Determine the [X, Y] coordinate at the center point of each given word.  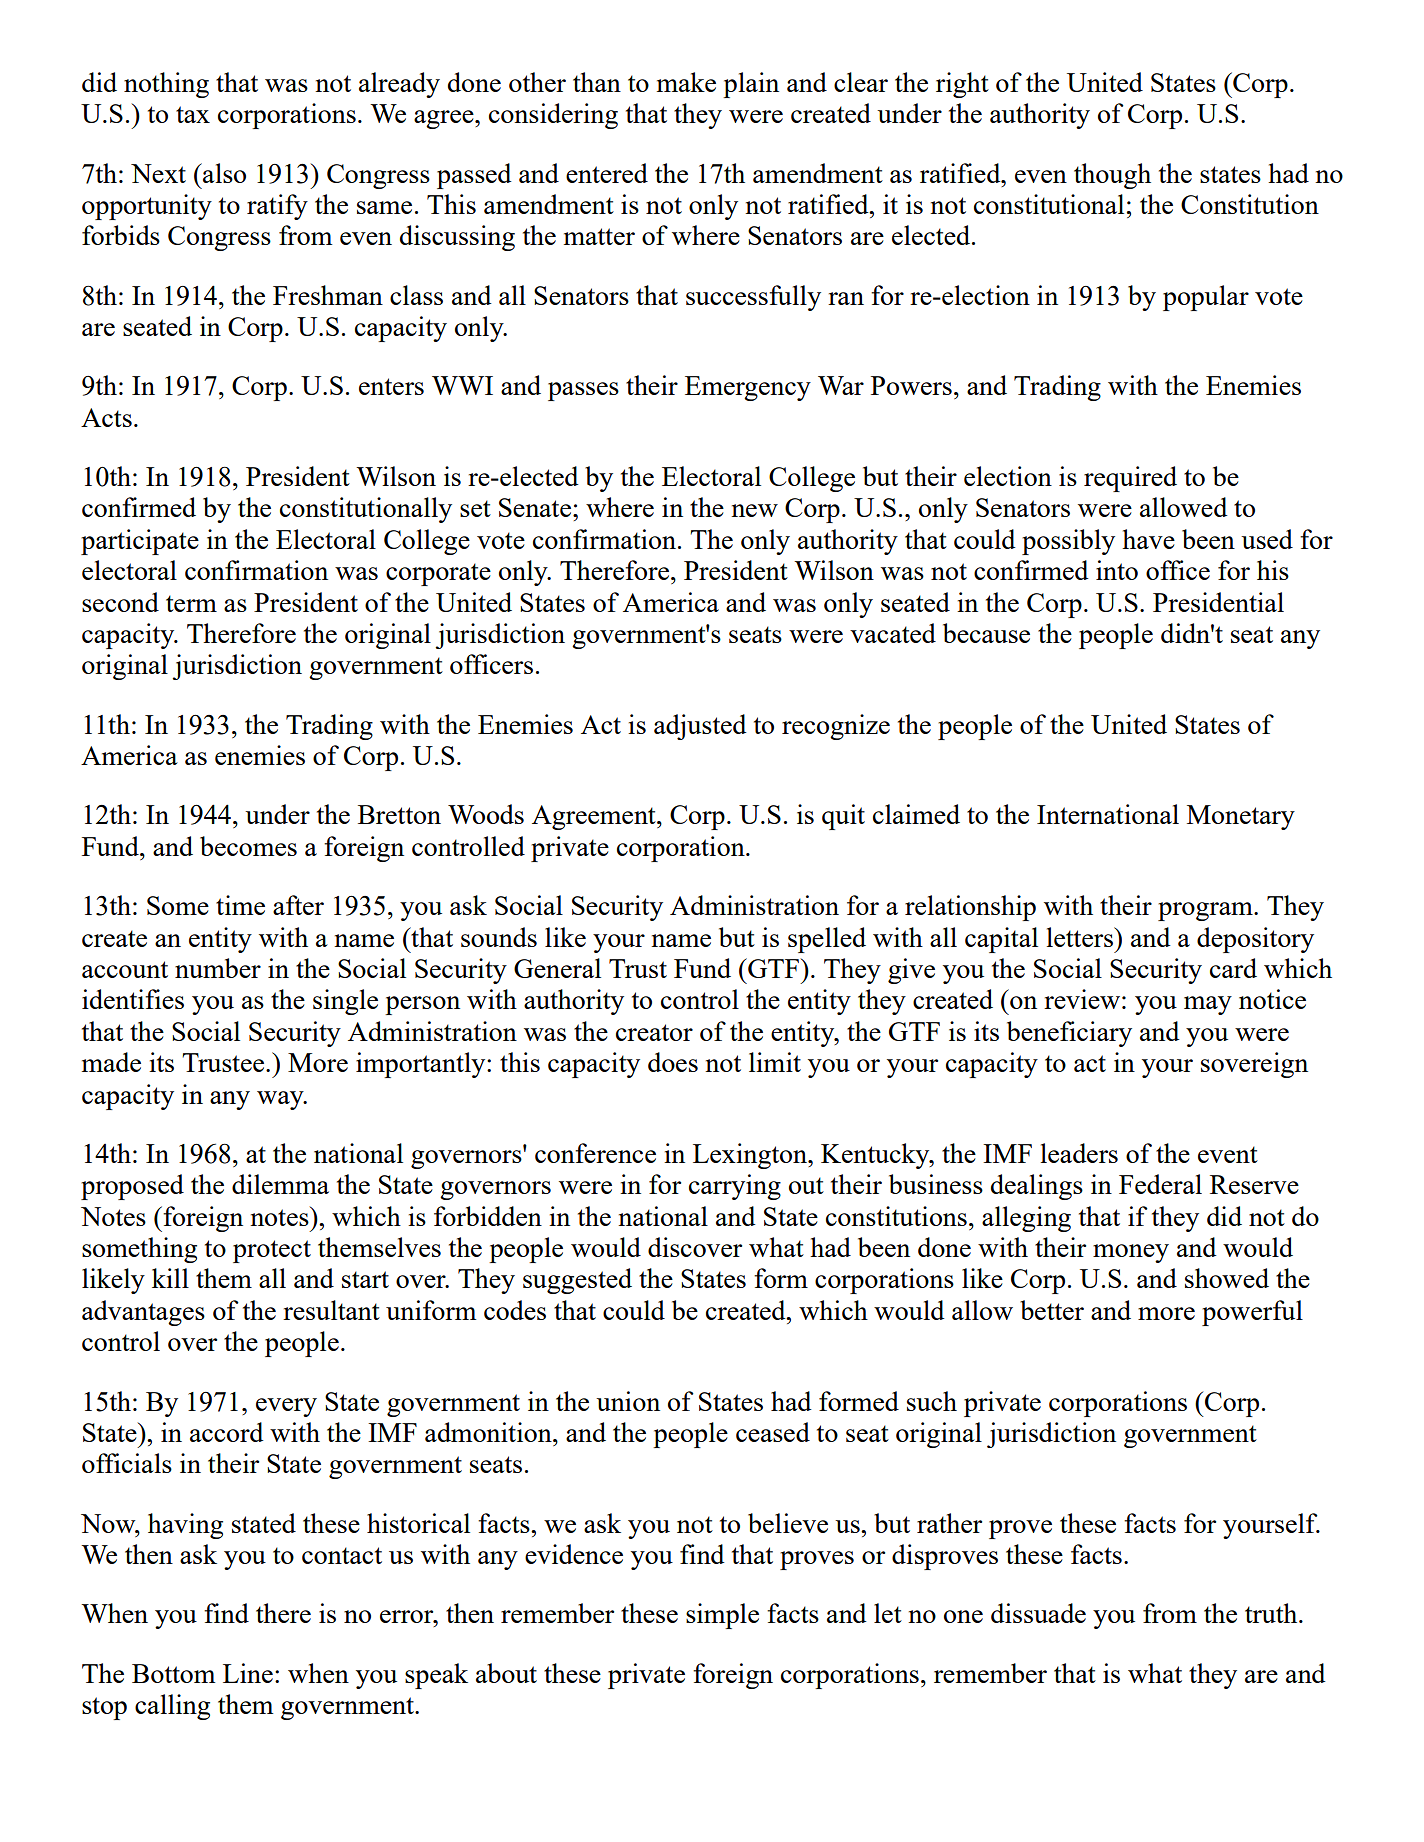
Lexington [751, 1156]
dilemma [280, 1184]
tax [193, 114]
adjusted [700, 727]
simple [722, 1616]
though [1112, 176]
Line [248, 1673]
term [191, 603]
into [1117, 570]
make [686, 82]
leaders [1079, 1153]
